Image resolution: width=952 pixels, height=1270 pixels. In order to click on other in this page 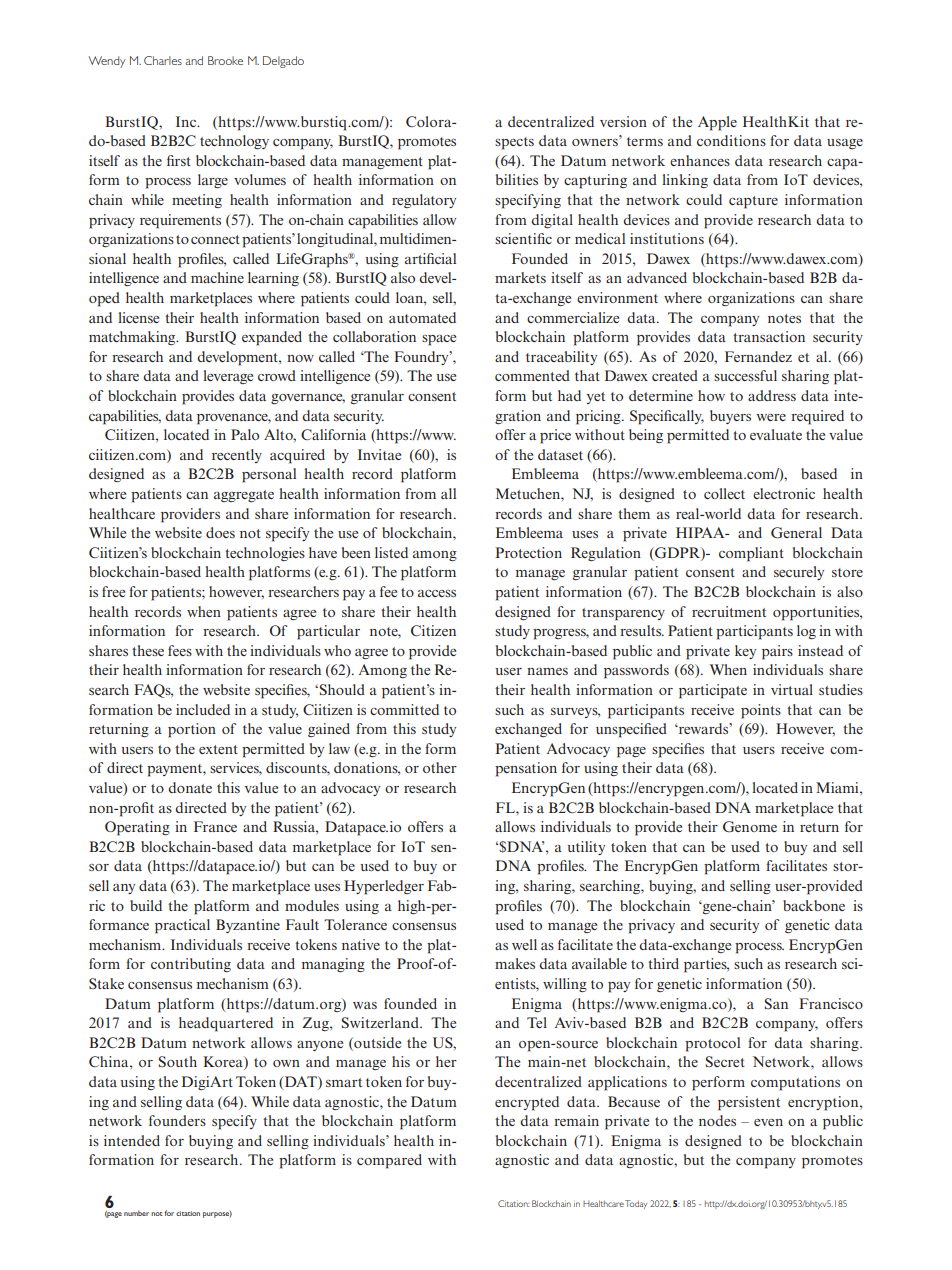, I will do `click(440, 767)`.
